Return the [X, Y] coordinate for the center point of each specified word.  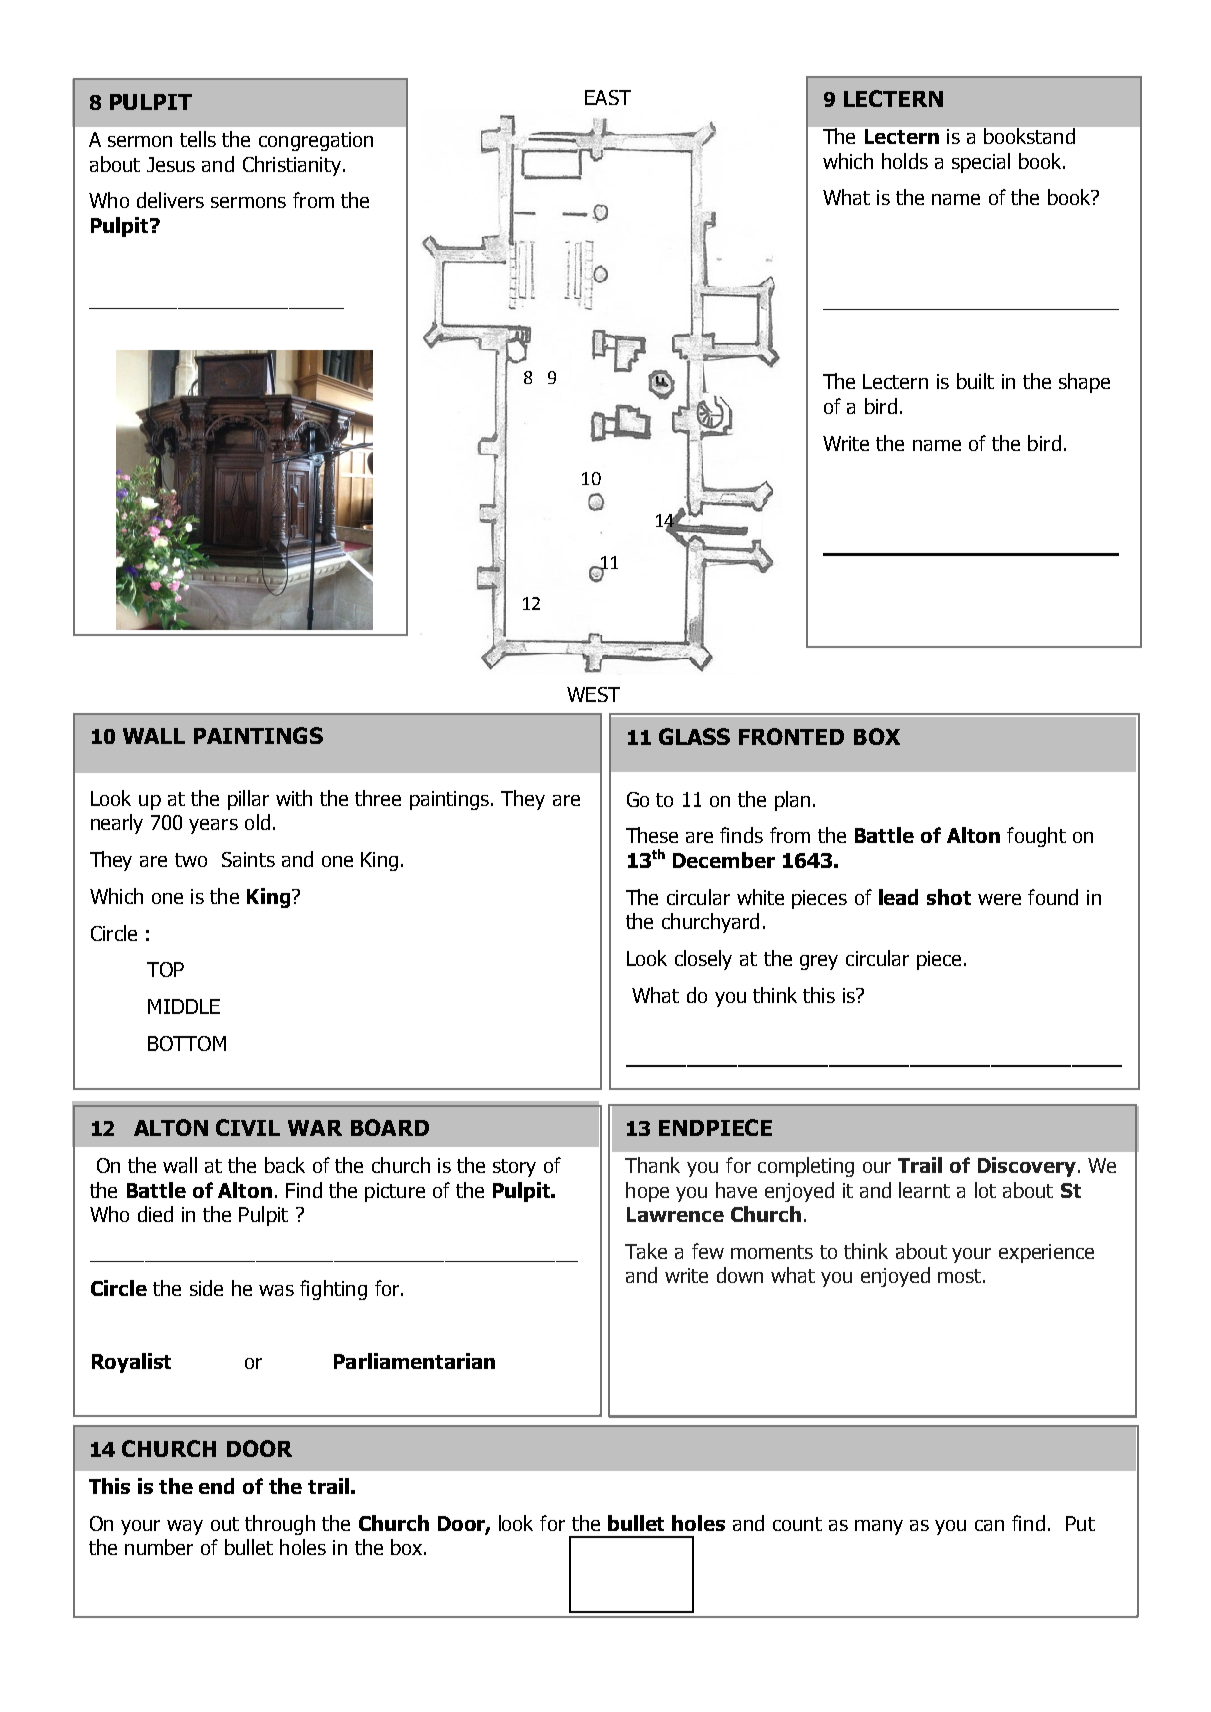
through [280, 1525]
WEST [593, 694]
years [213, 826]
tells [198, 139]
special [981, 163]
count [797, 1524]
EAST [608, 97]
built [975, 381]
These [652, 835]
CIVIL [248, 1127]
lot [985, 1190]
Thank [652, 1165]
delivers [170, 200]
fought [1036, 837]
